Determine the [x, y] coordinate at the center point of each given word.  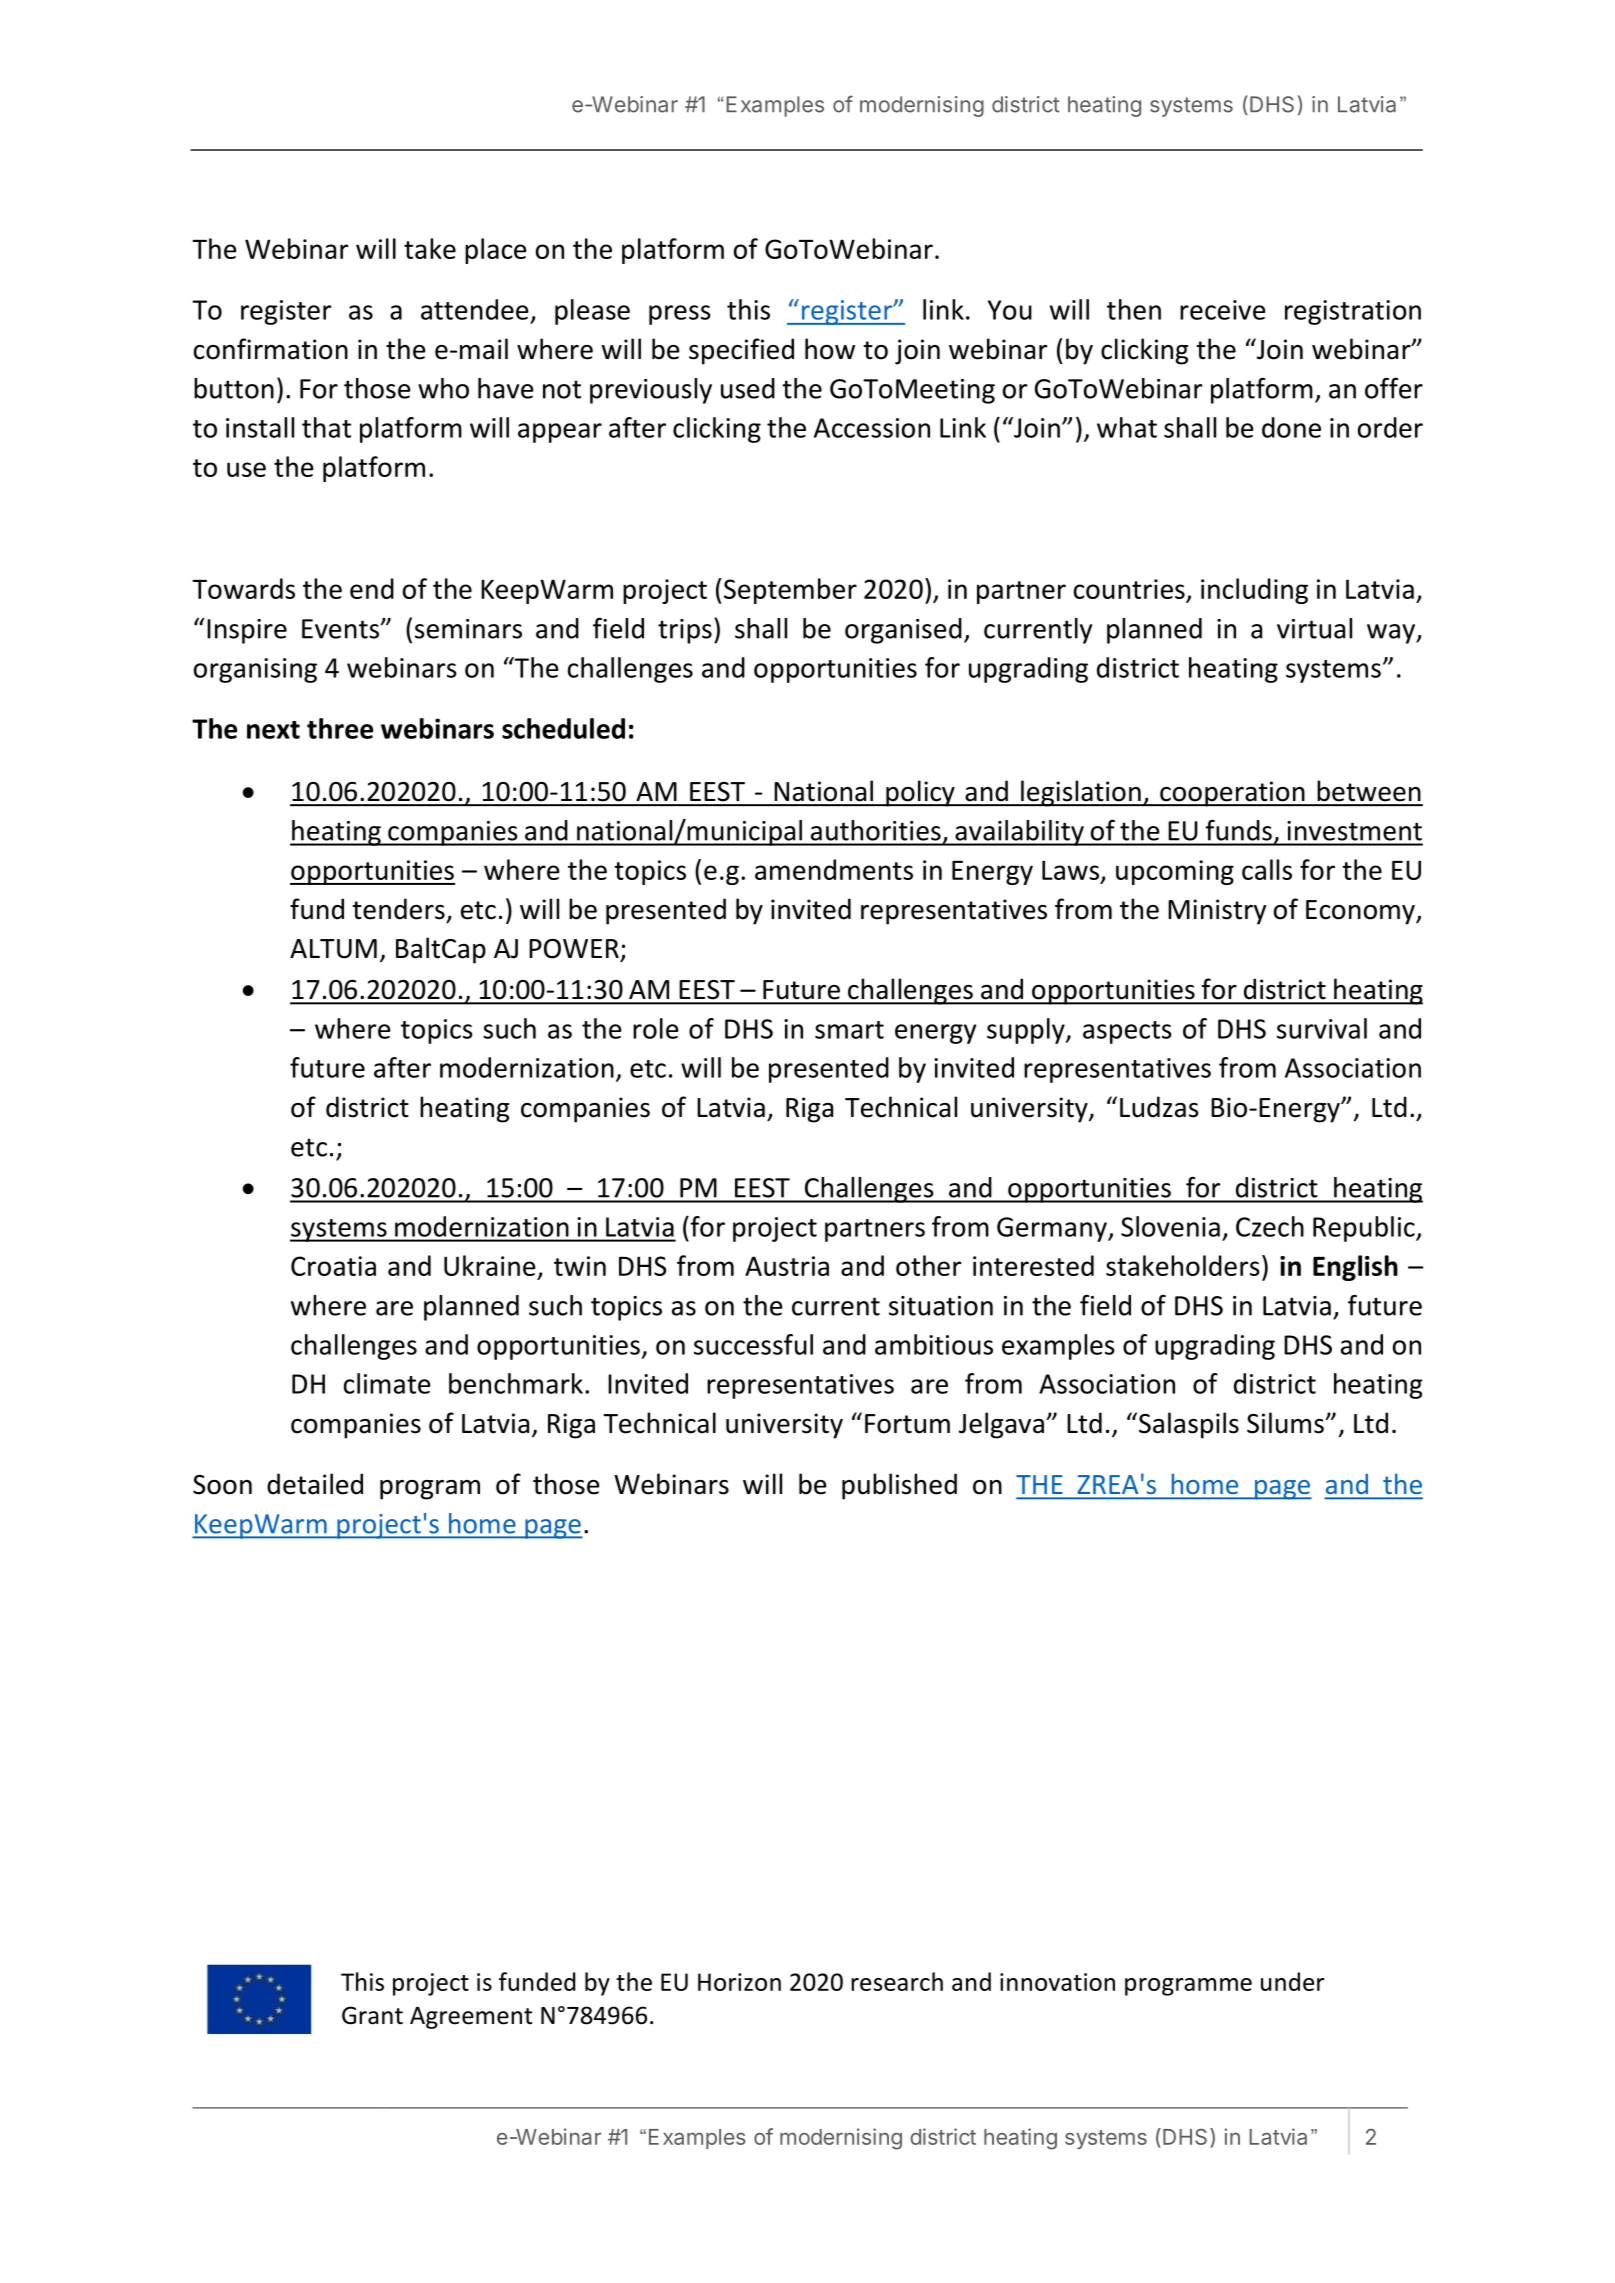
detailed [315, 1484]
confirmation [271, 349]
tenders [398, 909]
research [897, 1981]
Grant [372, 2015]
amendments [834, 869]
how [830, 349]
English [1355, 1268]
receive [1223, 310]
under [1293, 1981]
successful [753, 1344]
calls [1267, 869]
